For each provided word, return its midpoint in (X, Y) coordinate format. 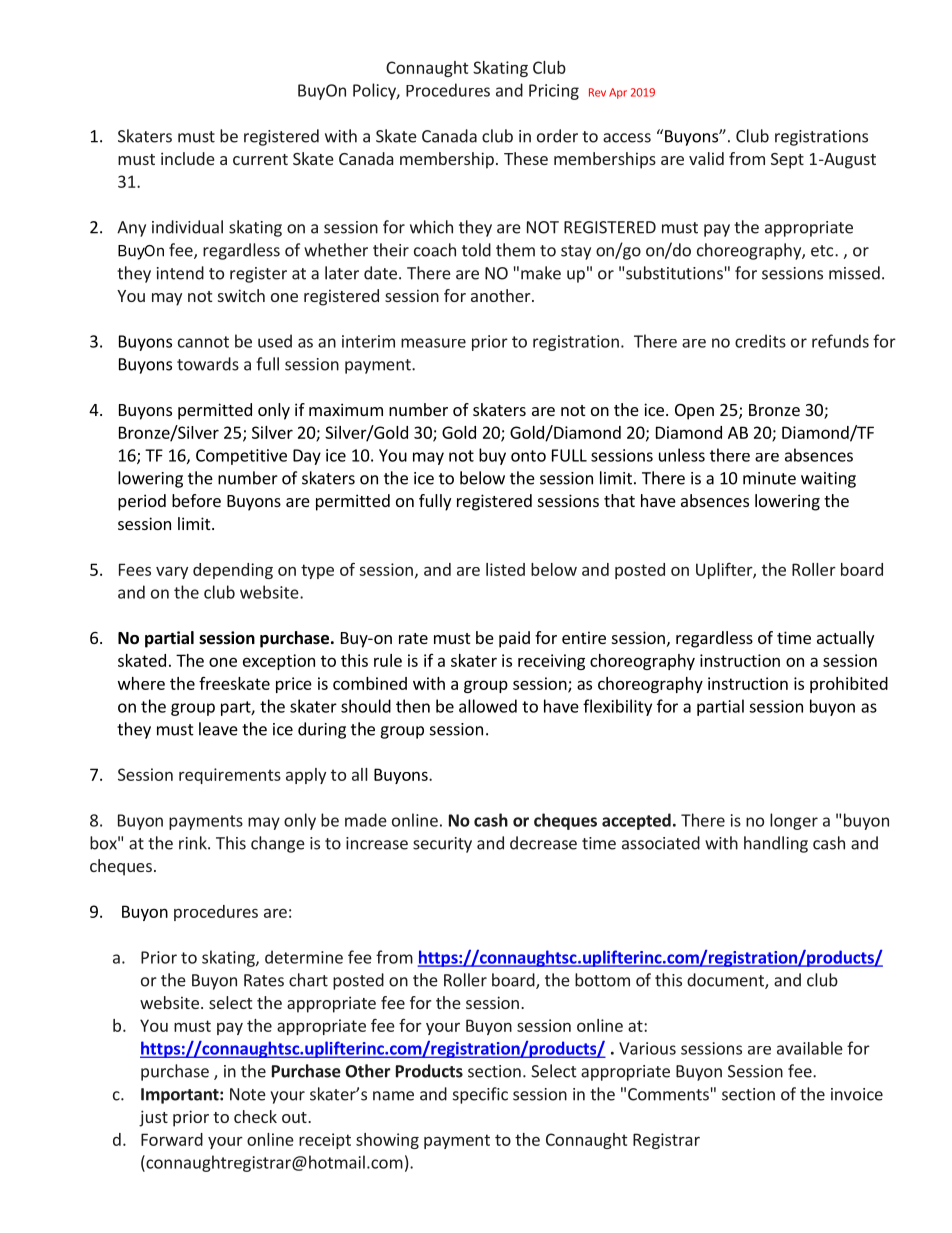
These (526, 158)
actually (845, 639)
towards (208, 364)
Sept (787, 161)
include (188, 158)
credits (760, 341)
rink (194, 843)
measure (433, 343)
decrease (543, 843)
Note (248, 1094)
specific (480, 1095)
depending (233, 571)
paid (514, 639)
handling (776, 844)
